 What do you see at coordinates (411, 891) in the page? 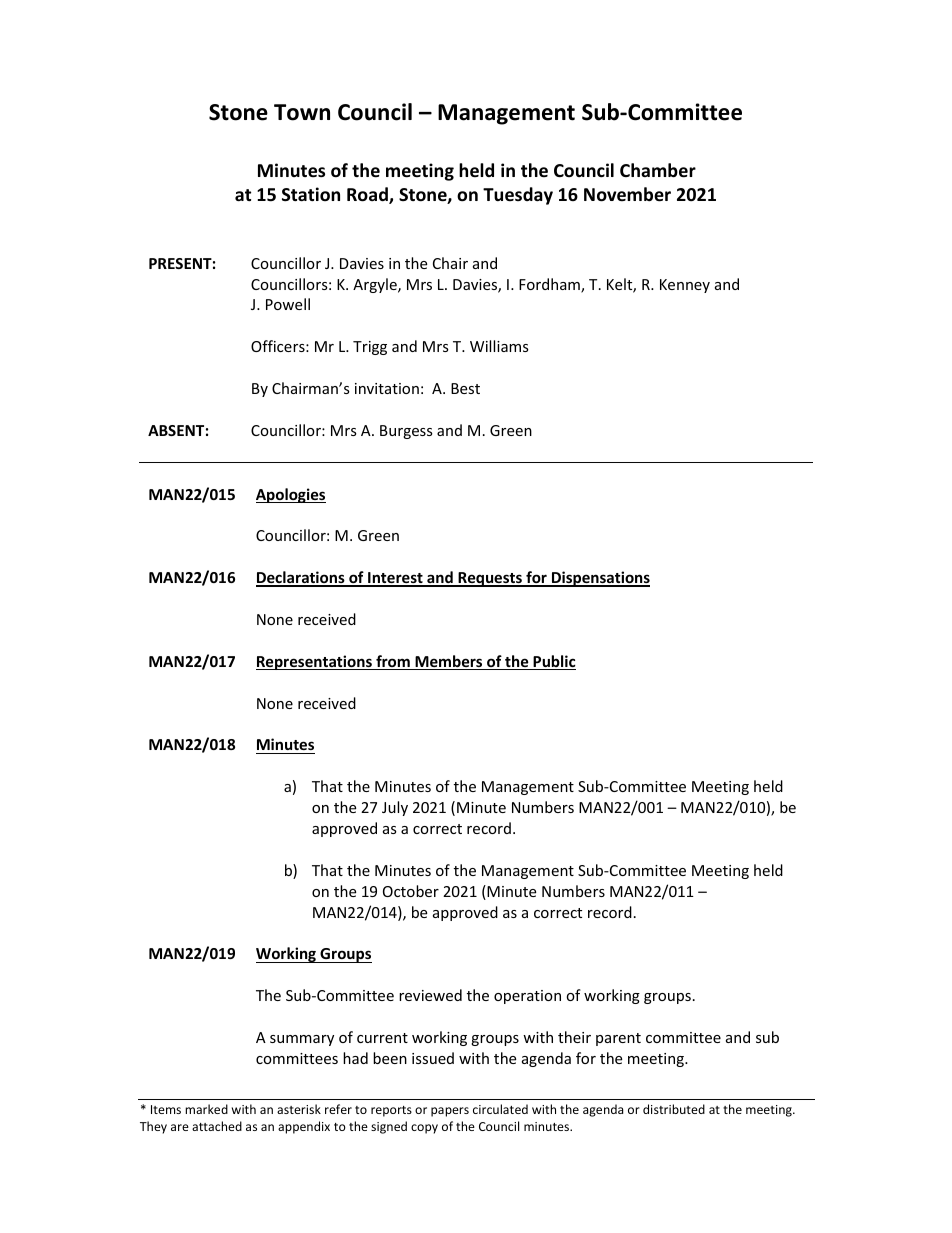
I see `October` at bounding box center [411, 891].
